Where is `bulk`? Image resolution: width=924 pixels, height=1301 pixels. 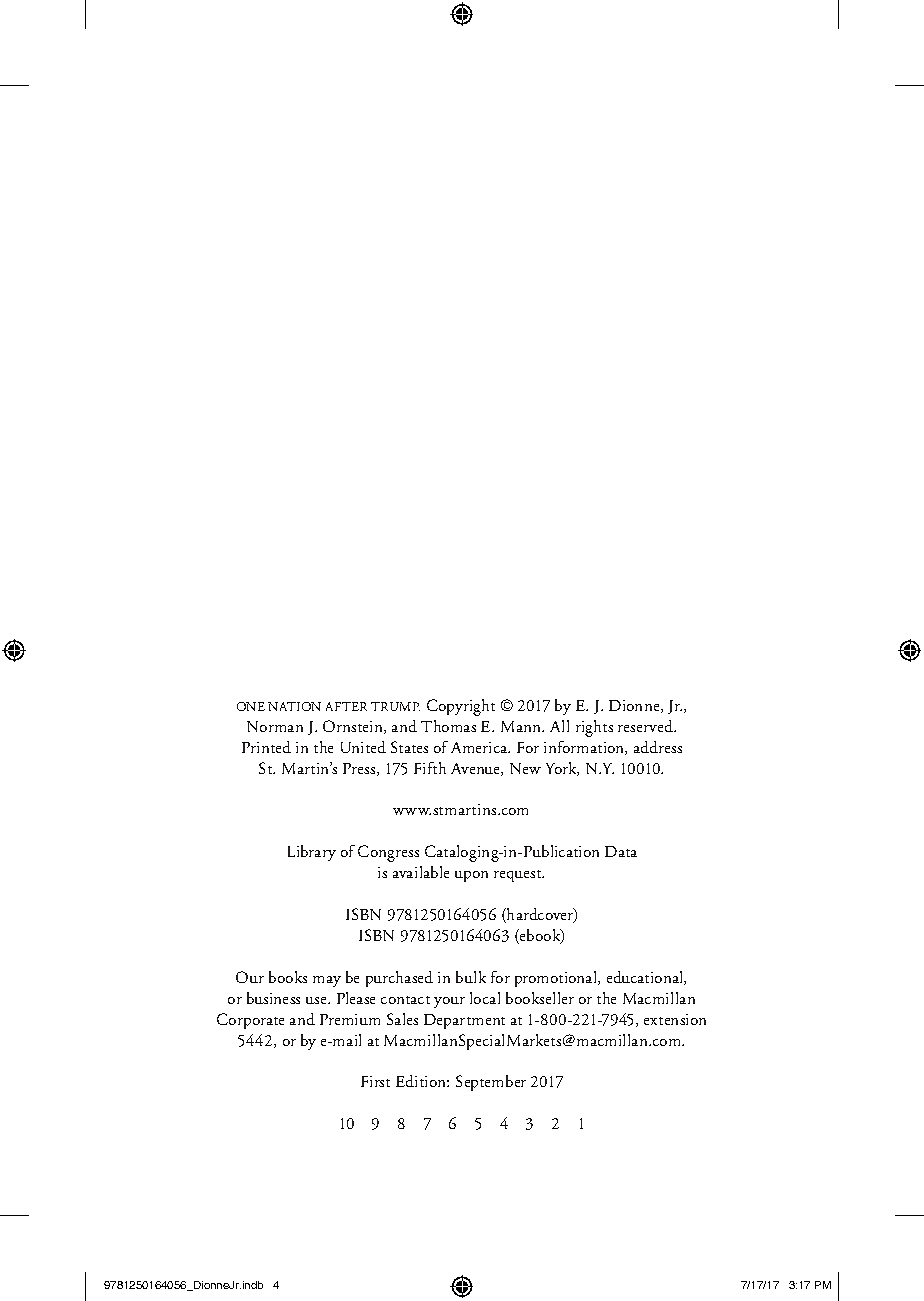
bulk is located at coordinates (471, 977).
